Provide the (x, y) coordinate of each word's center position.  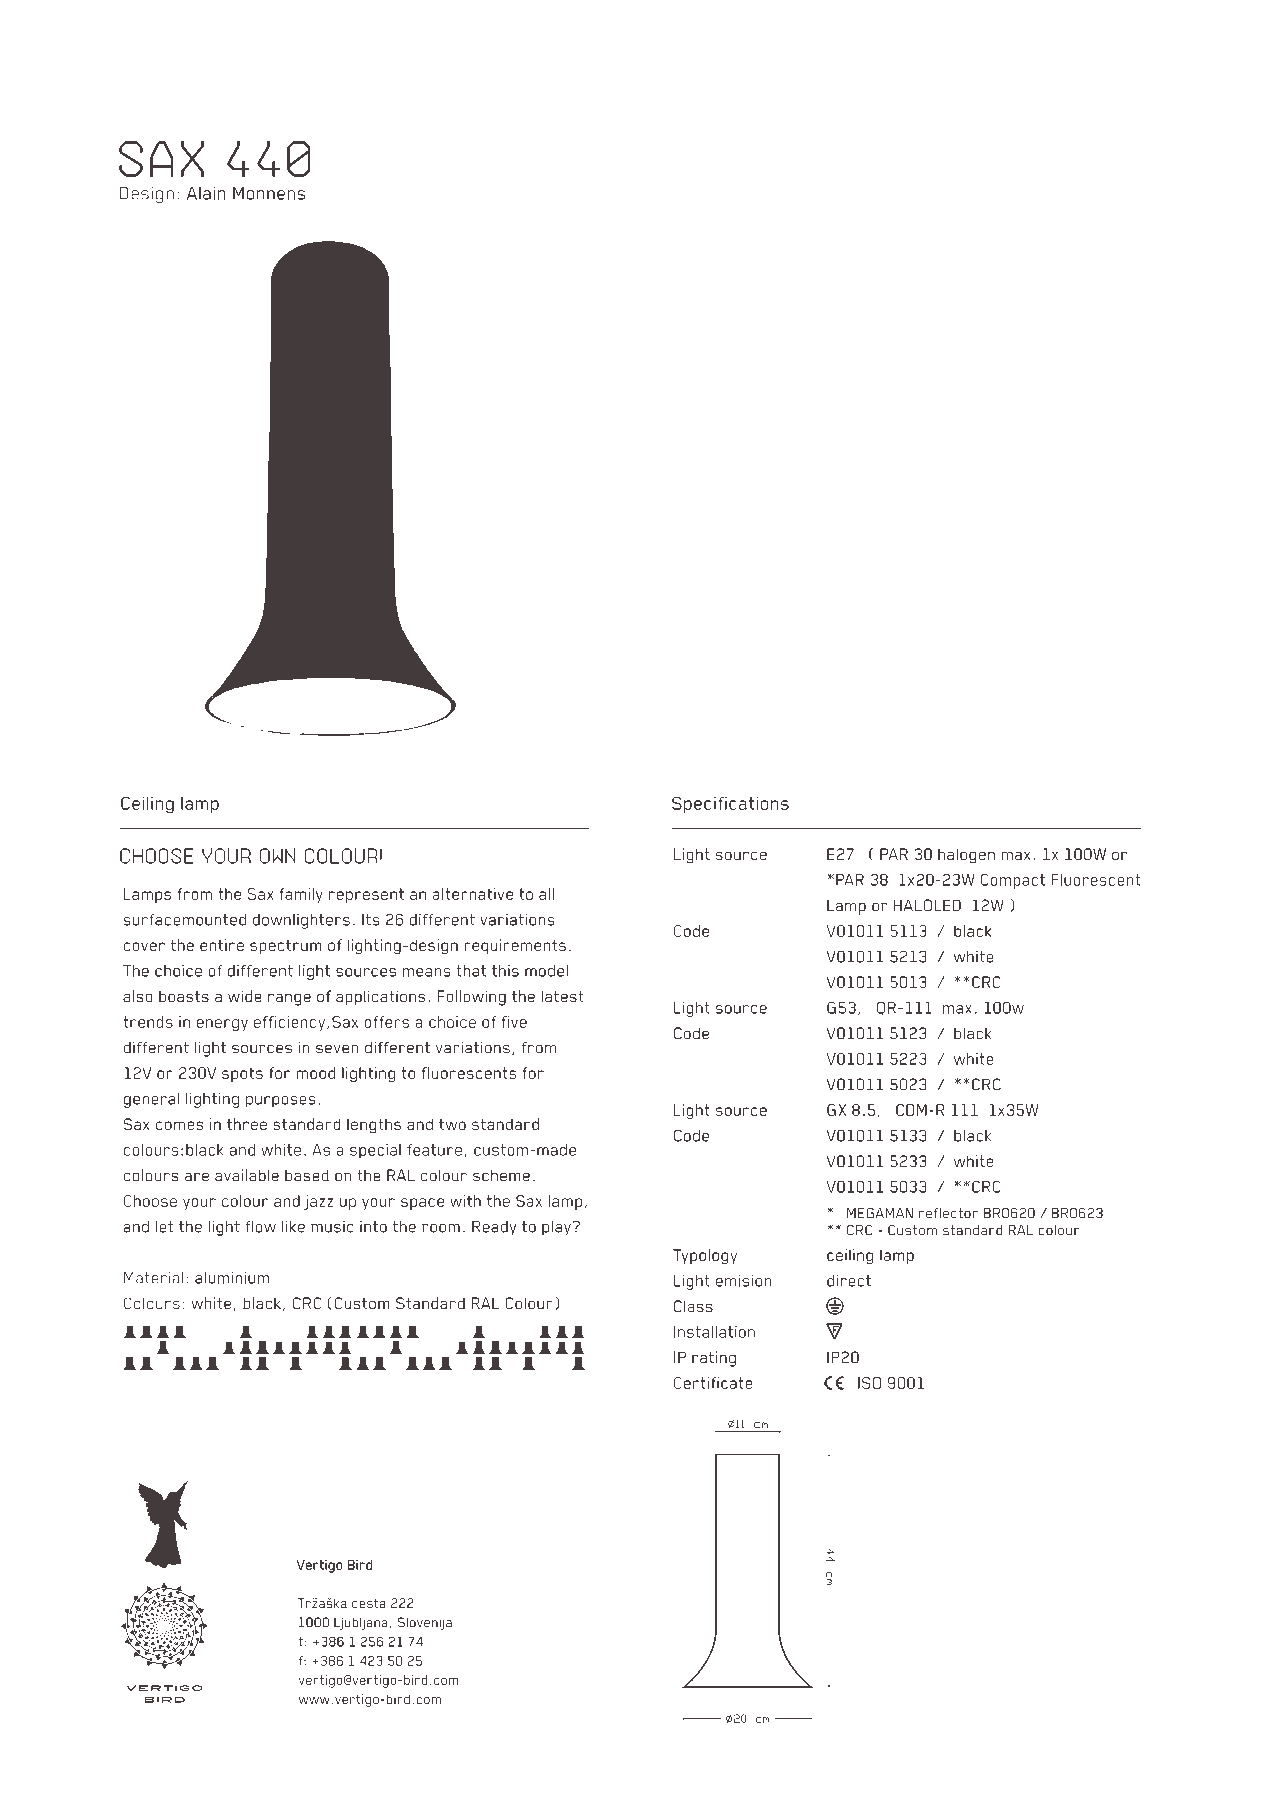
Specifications (730, 804)
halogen (966, 856)
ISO (869, 1383)
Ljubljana (361, 1623)
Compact (1013, 881)
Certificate (713, 1383)
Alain (206, 193)
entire (222, 945)
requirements (515, 946)
